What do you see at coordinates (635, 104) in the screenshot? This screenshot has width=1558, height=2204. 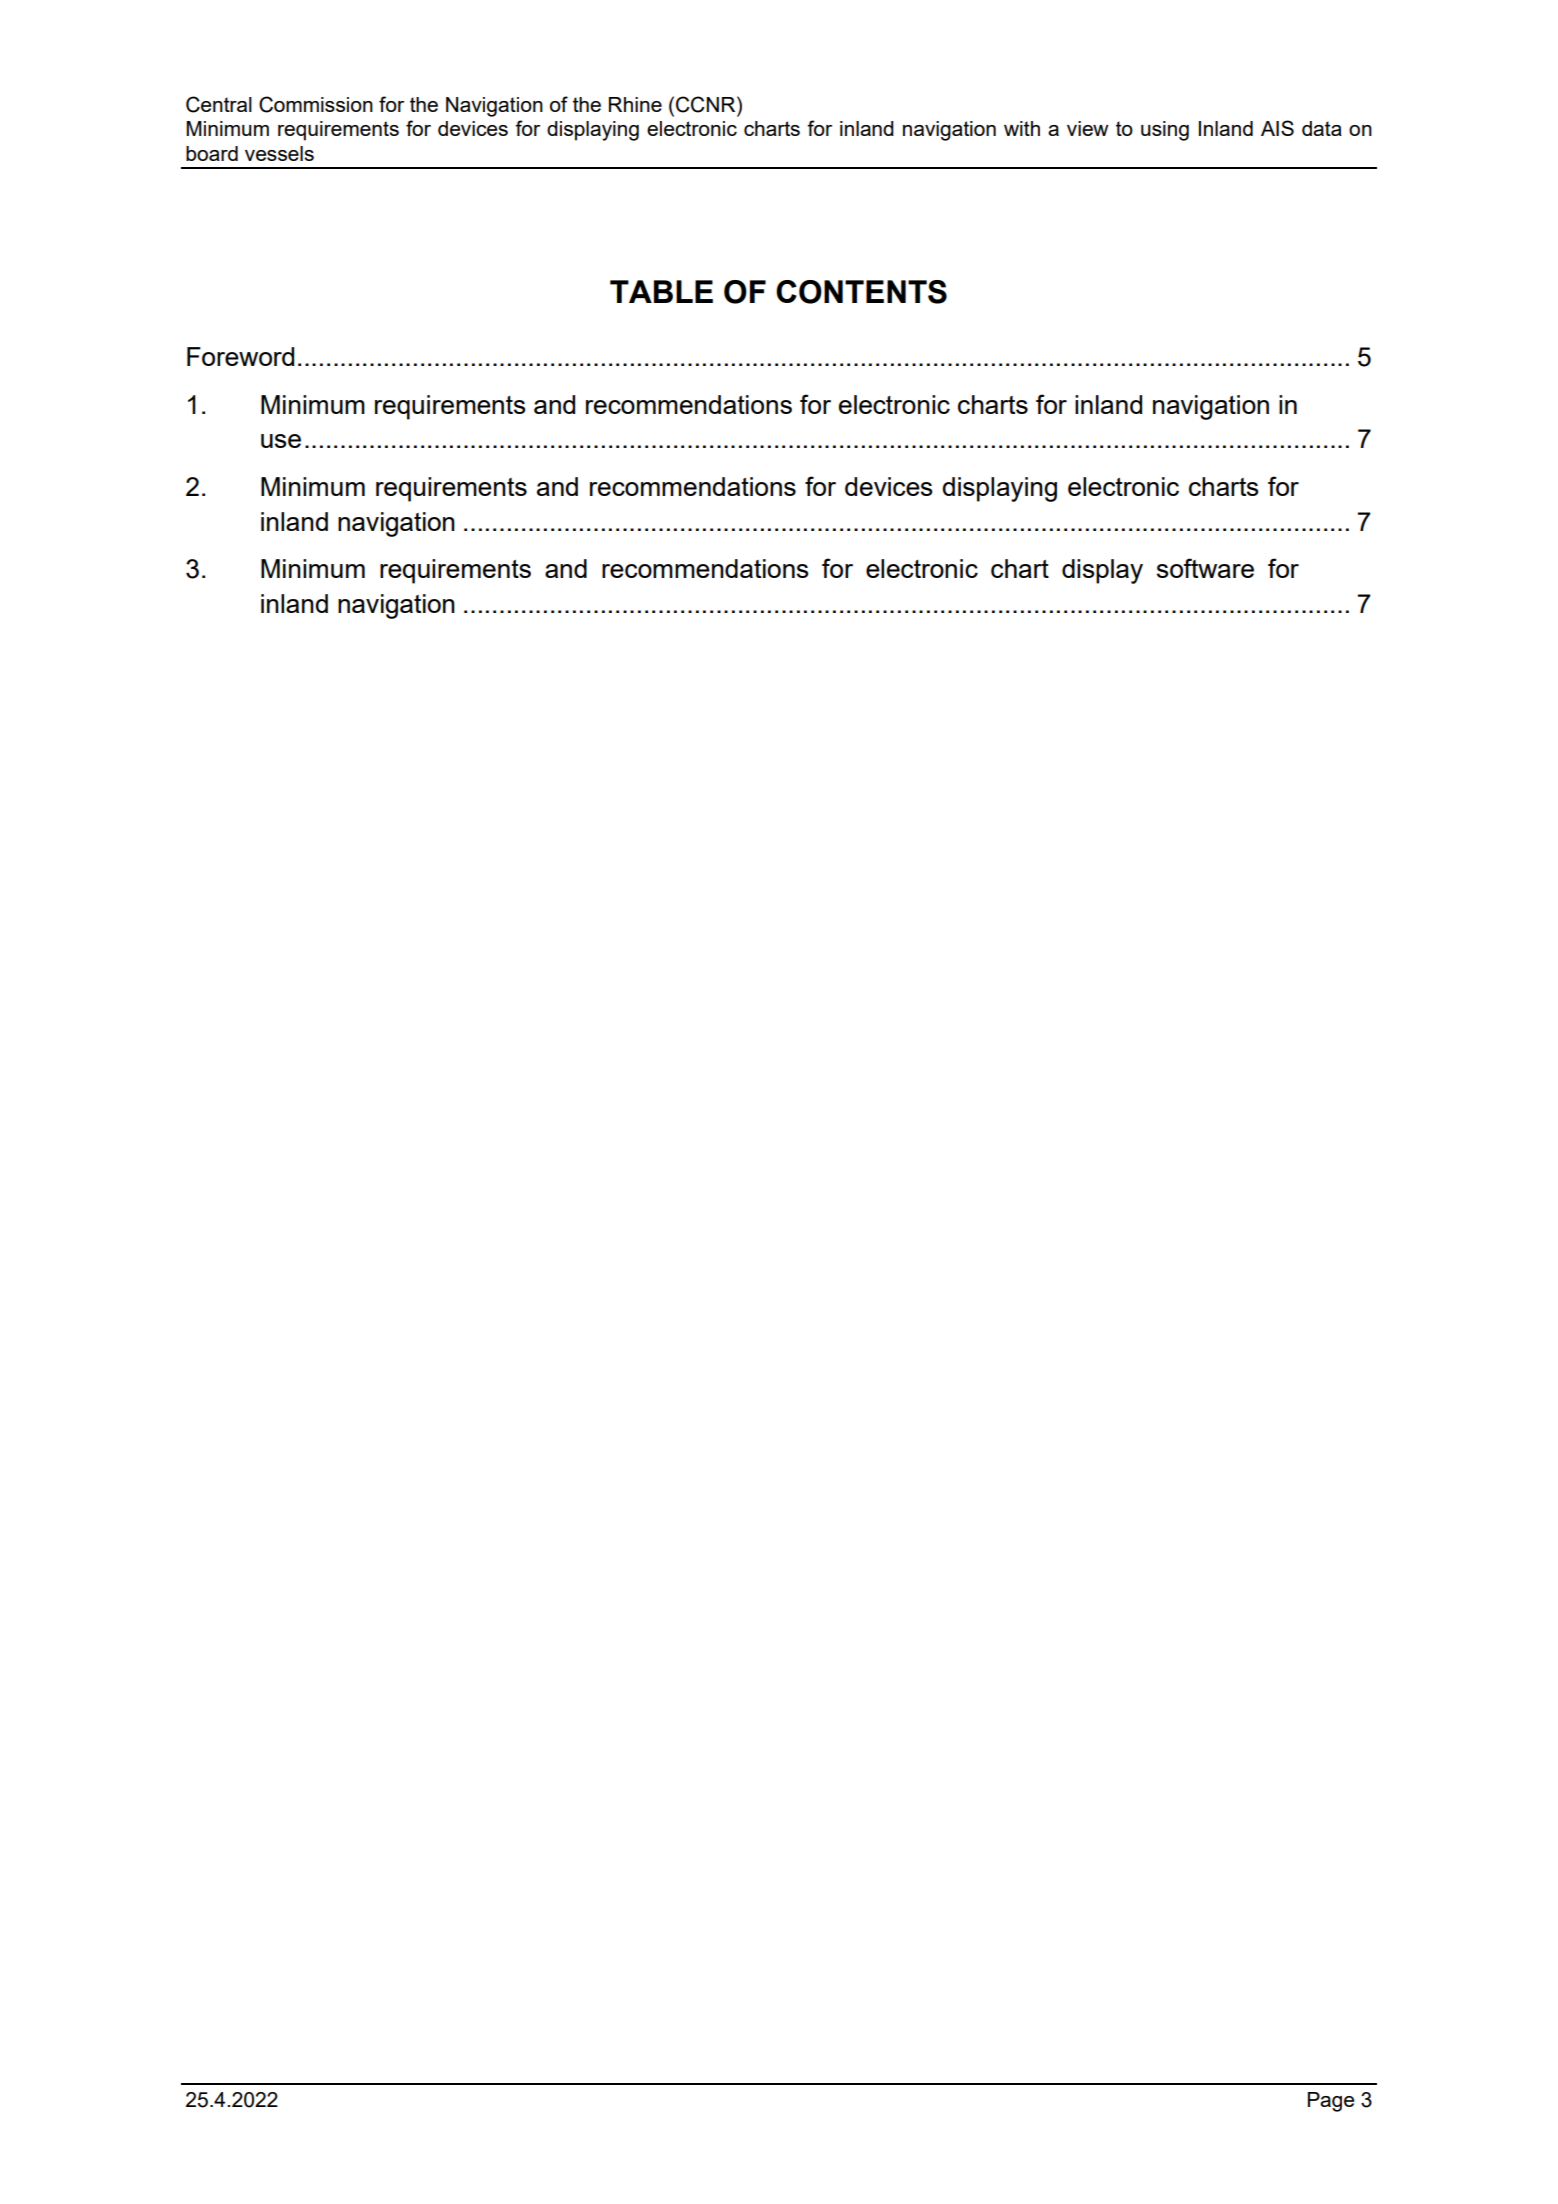 I see `Rhine` at bounding box center [635, 104].
